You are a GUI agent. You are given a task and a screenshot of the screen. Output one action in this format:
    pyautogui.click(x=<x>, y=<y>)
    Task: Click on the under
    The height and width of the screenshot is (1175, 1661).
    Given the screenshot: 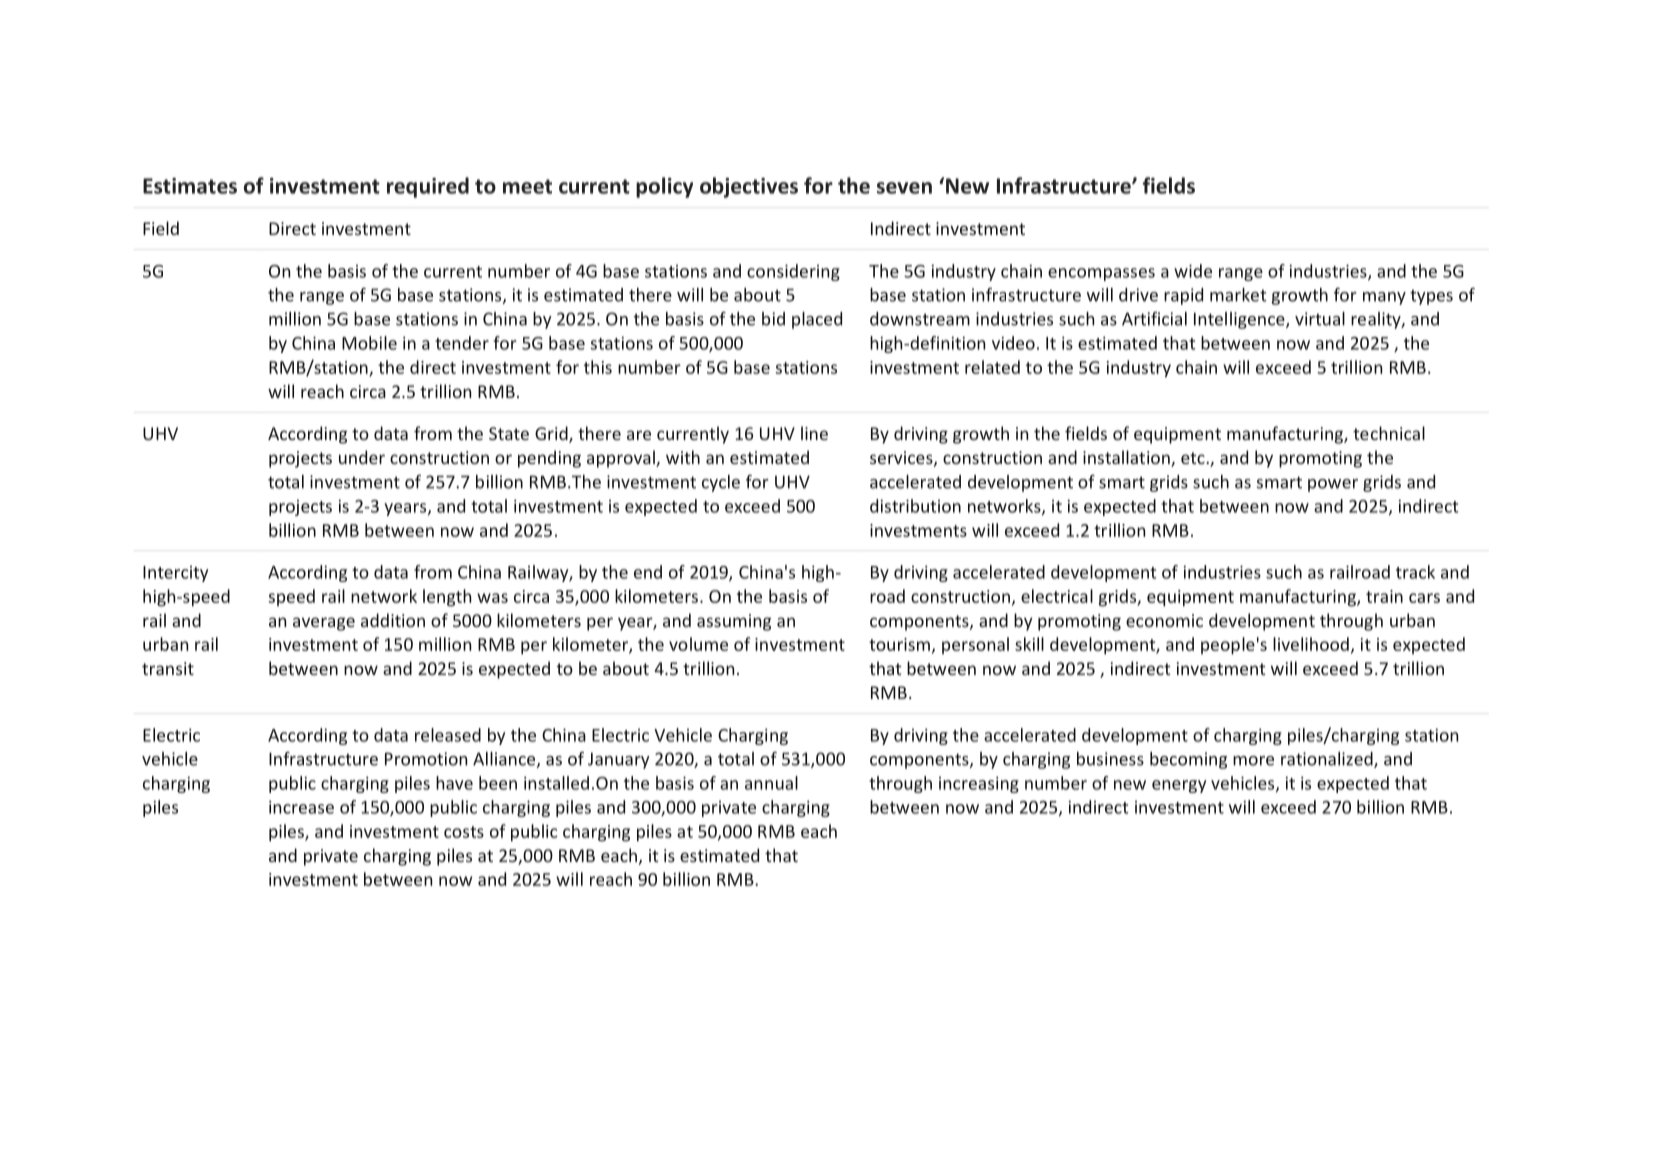 What is the action you would take?
    pyautogui.click(x=362, y=457)
